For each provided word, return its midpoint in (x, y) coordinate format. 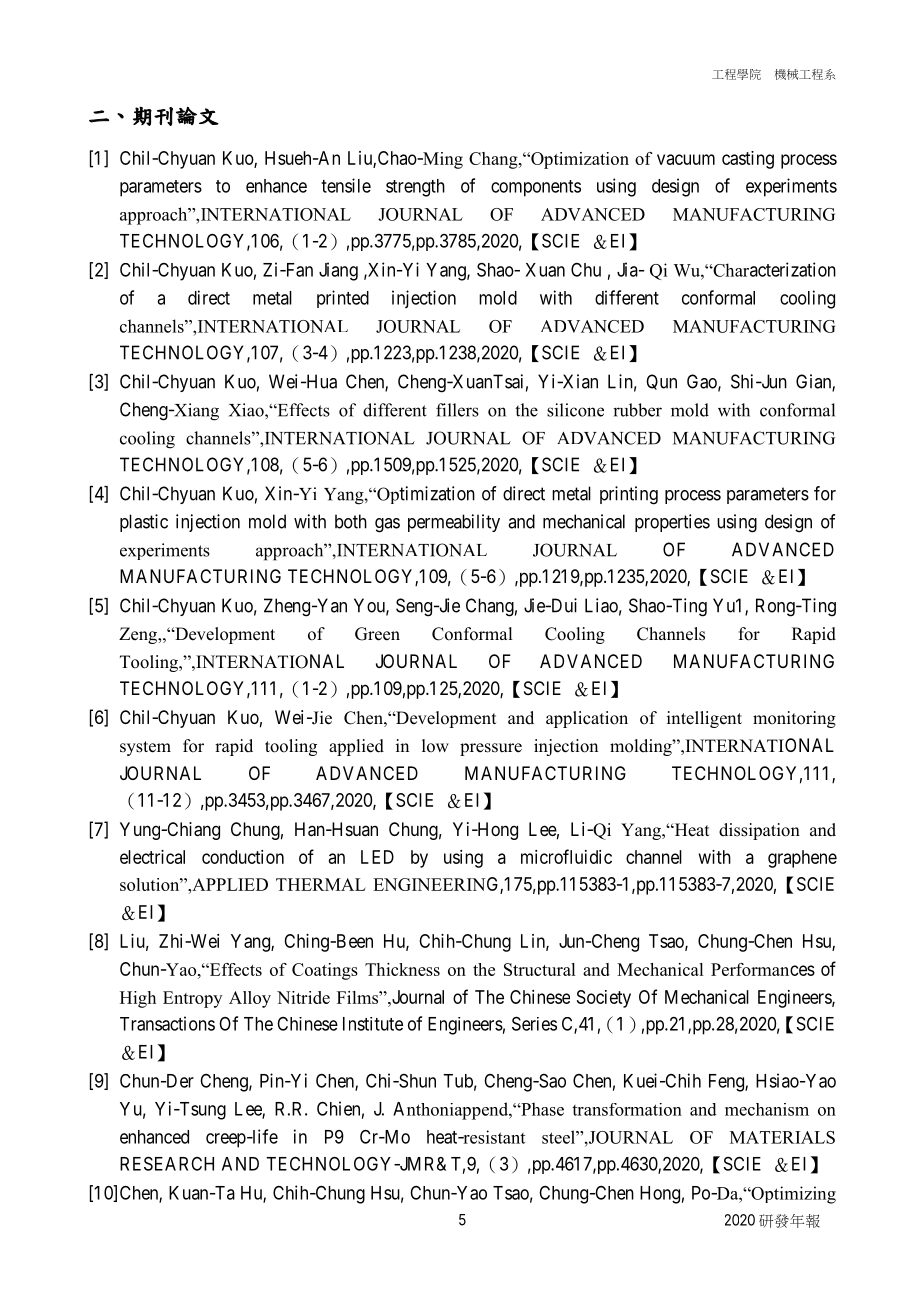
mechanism (767, 1109)
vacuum (686, 159)
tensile (346, 185)
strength (415, 188)
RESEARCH (167, 1163)
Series (534, 1023)
